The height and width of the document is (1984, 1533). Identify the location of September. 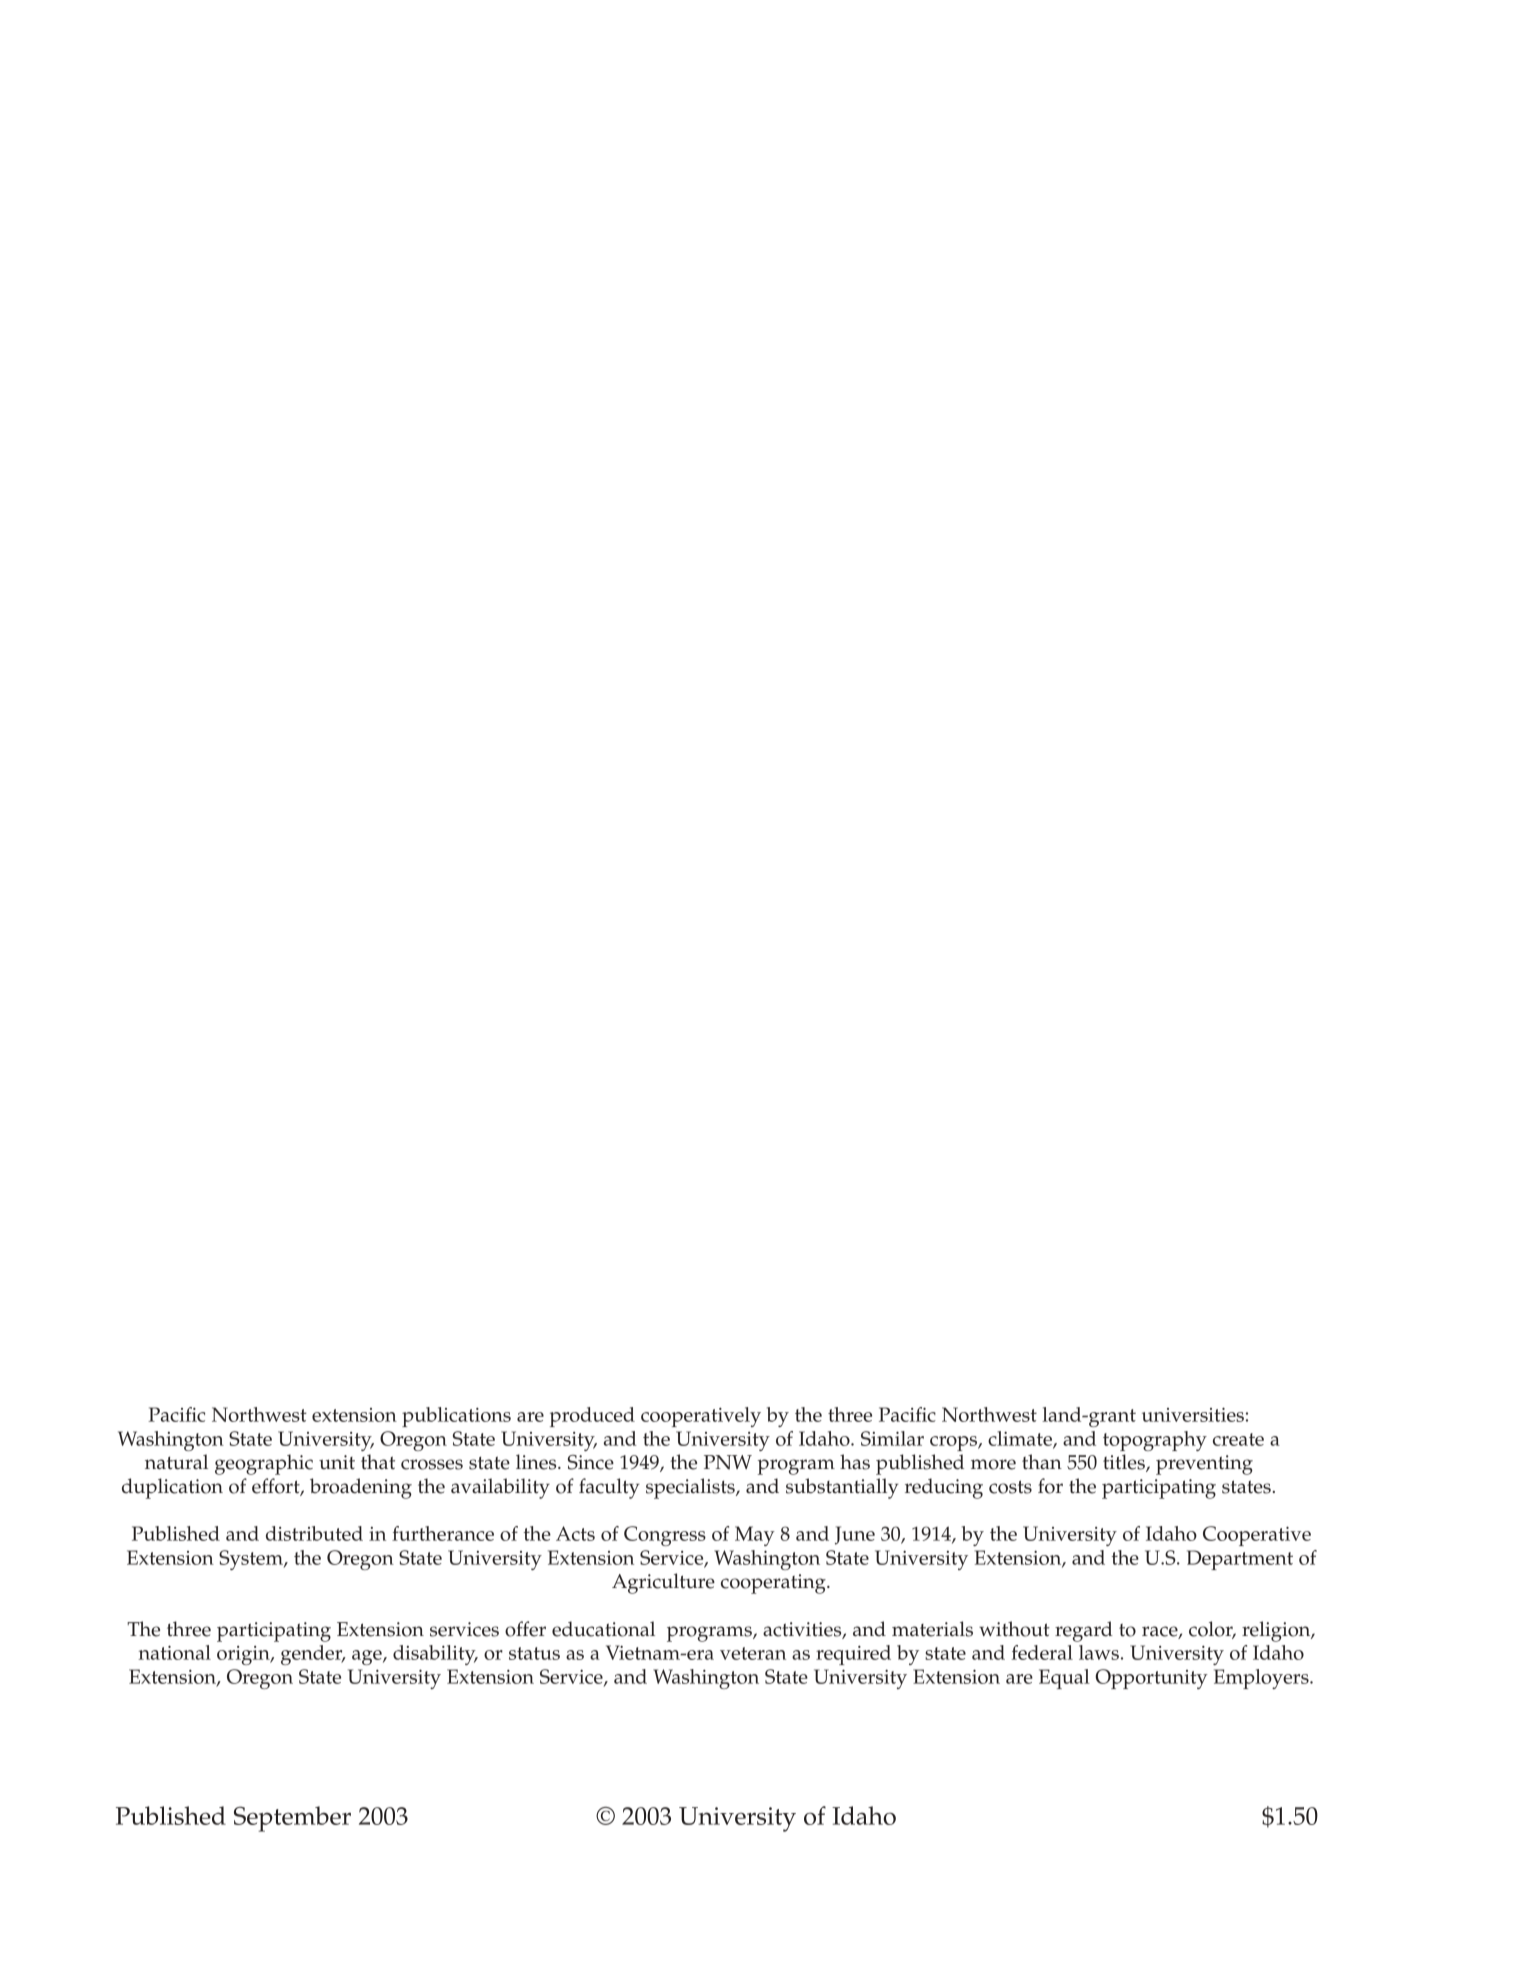
(292, 1819).
